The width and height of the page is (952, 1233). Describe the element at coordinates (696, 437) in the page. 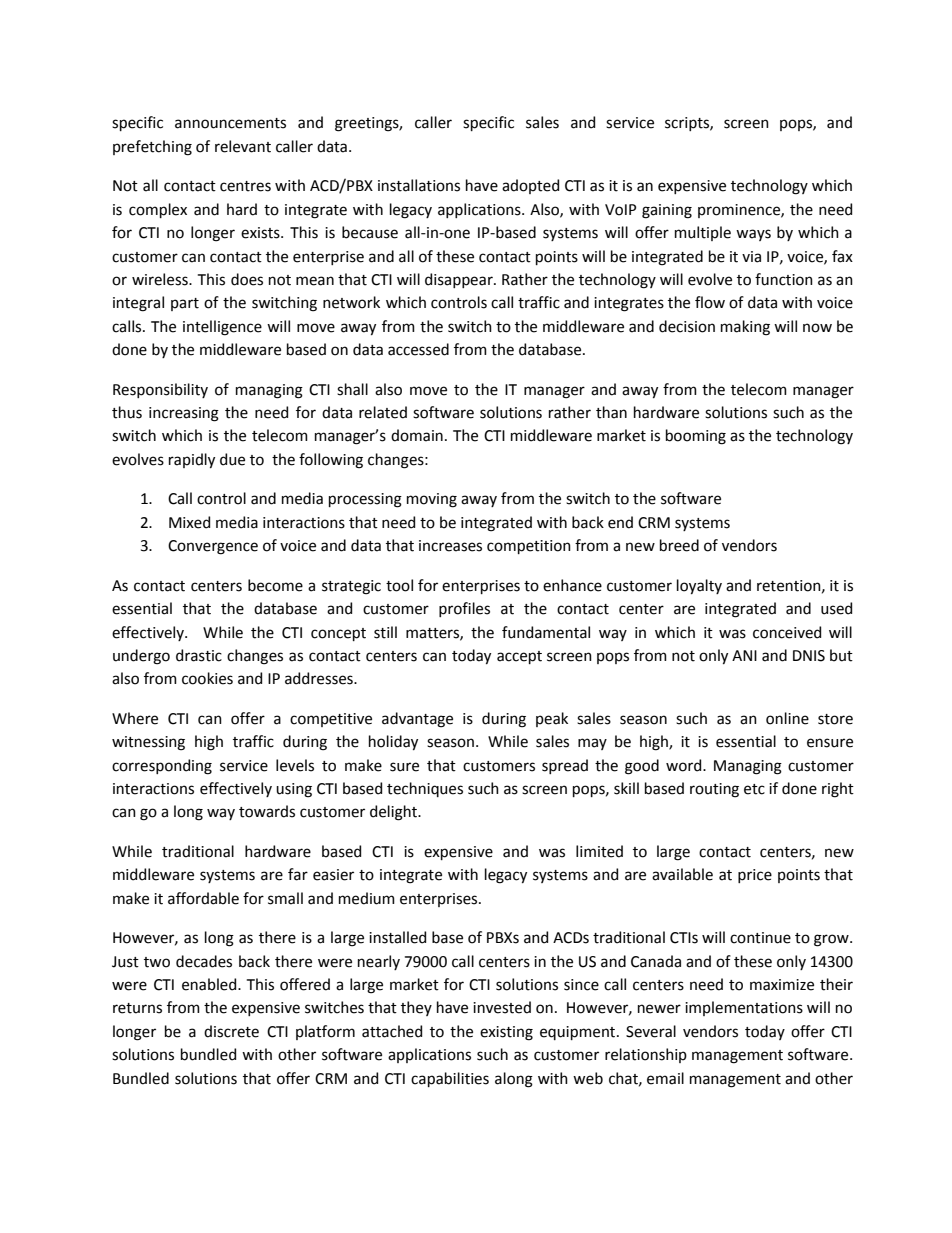

I see `booming` at that location.
